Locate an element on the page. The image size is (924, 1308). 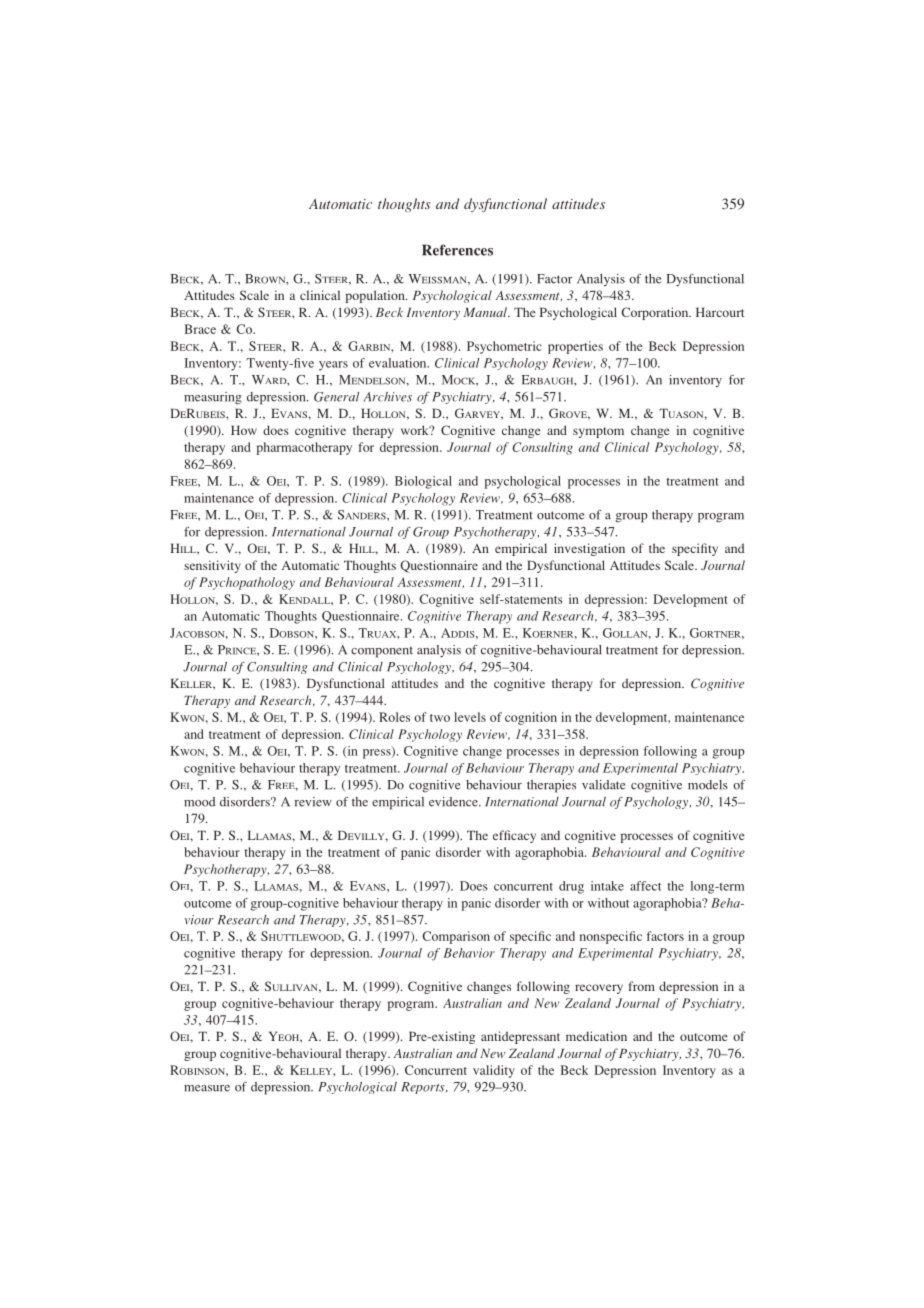
Corporation is located at coordinates (656, 313).
